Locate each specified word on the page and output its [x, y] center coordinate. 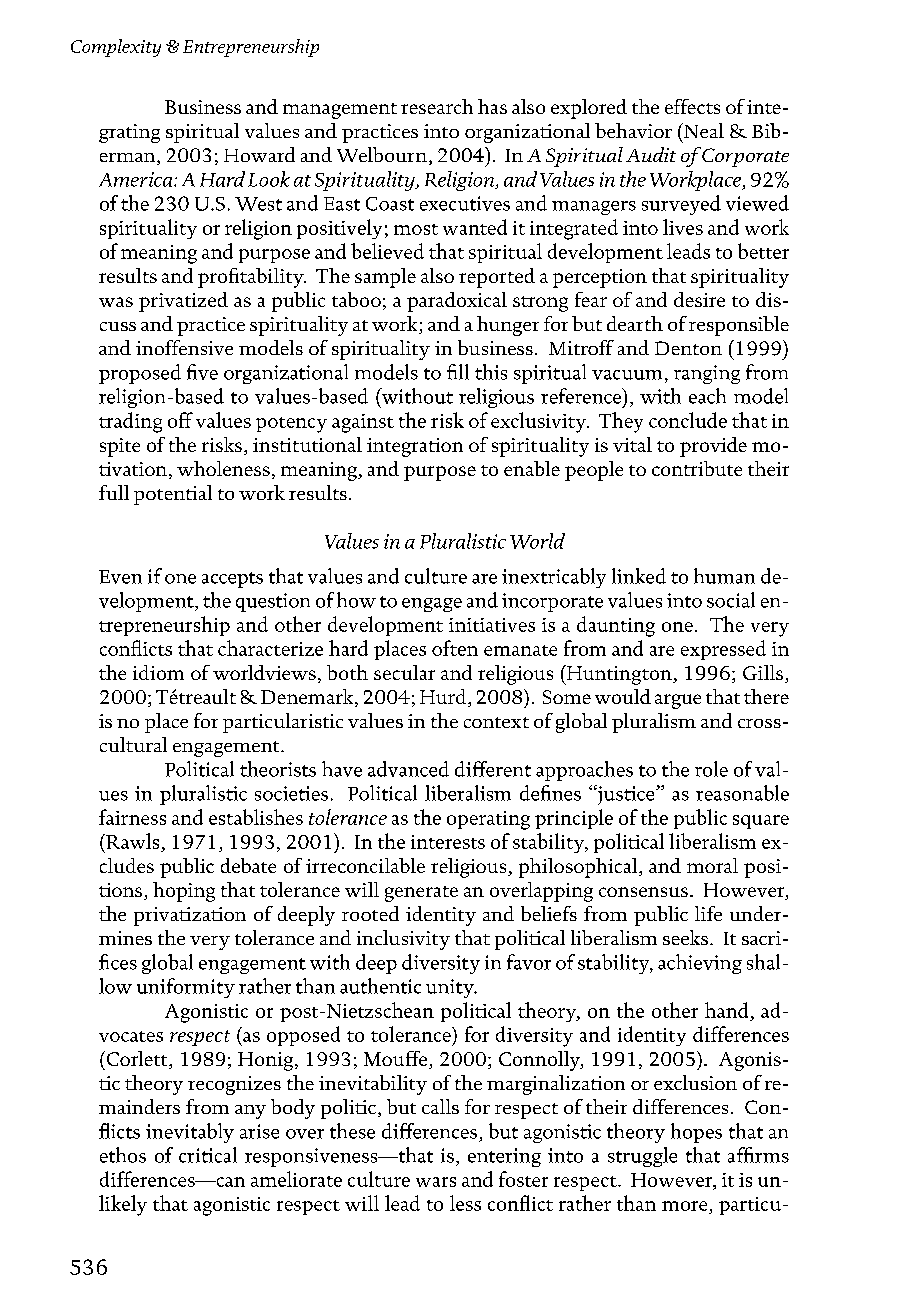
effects [692, 106]
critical [208, 1155]
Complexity [116, 48]
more [684, 1206]
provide [713, 447]
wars [436, 1182]
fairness [132, 817]
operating [488, 820]
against [363, 423]
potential [173, 495]
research [437, 106]
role [711, 769]
